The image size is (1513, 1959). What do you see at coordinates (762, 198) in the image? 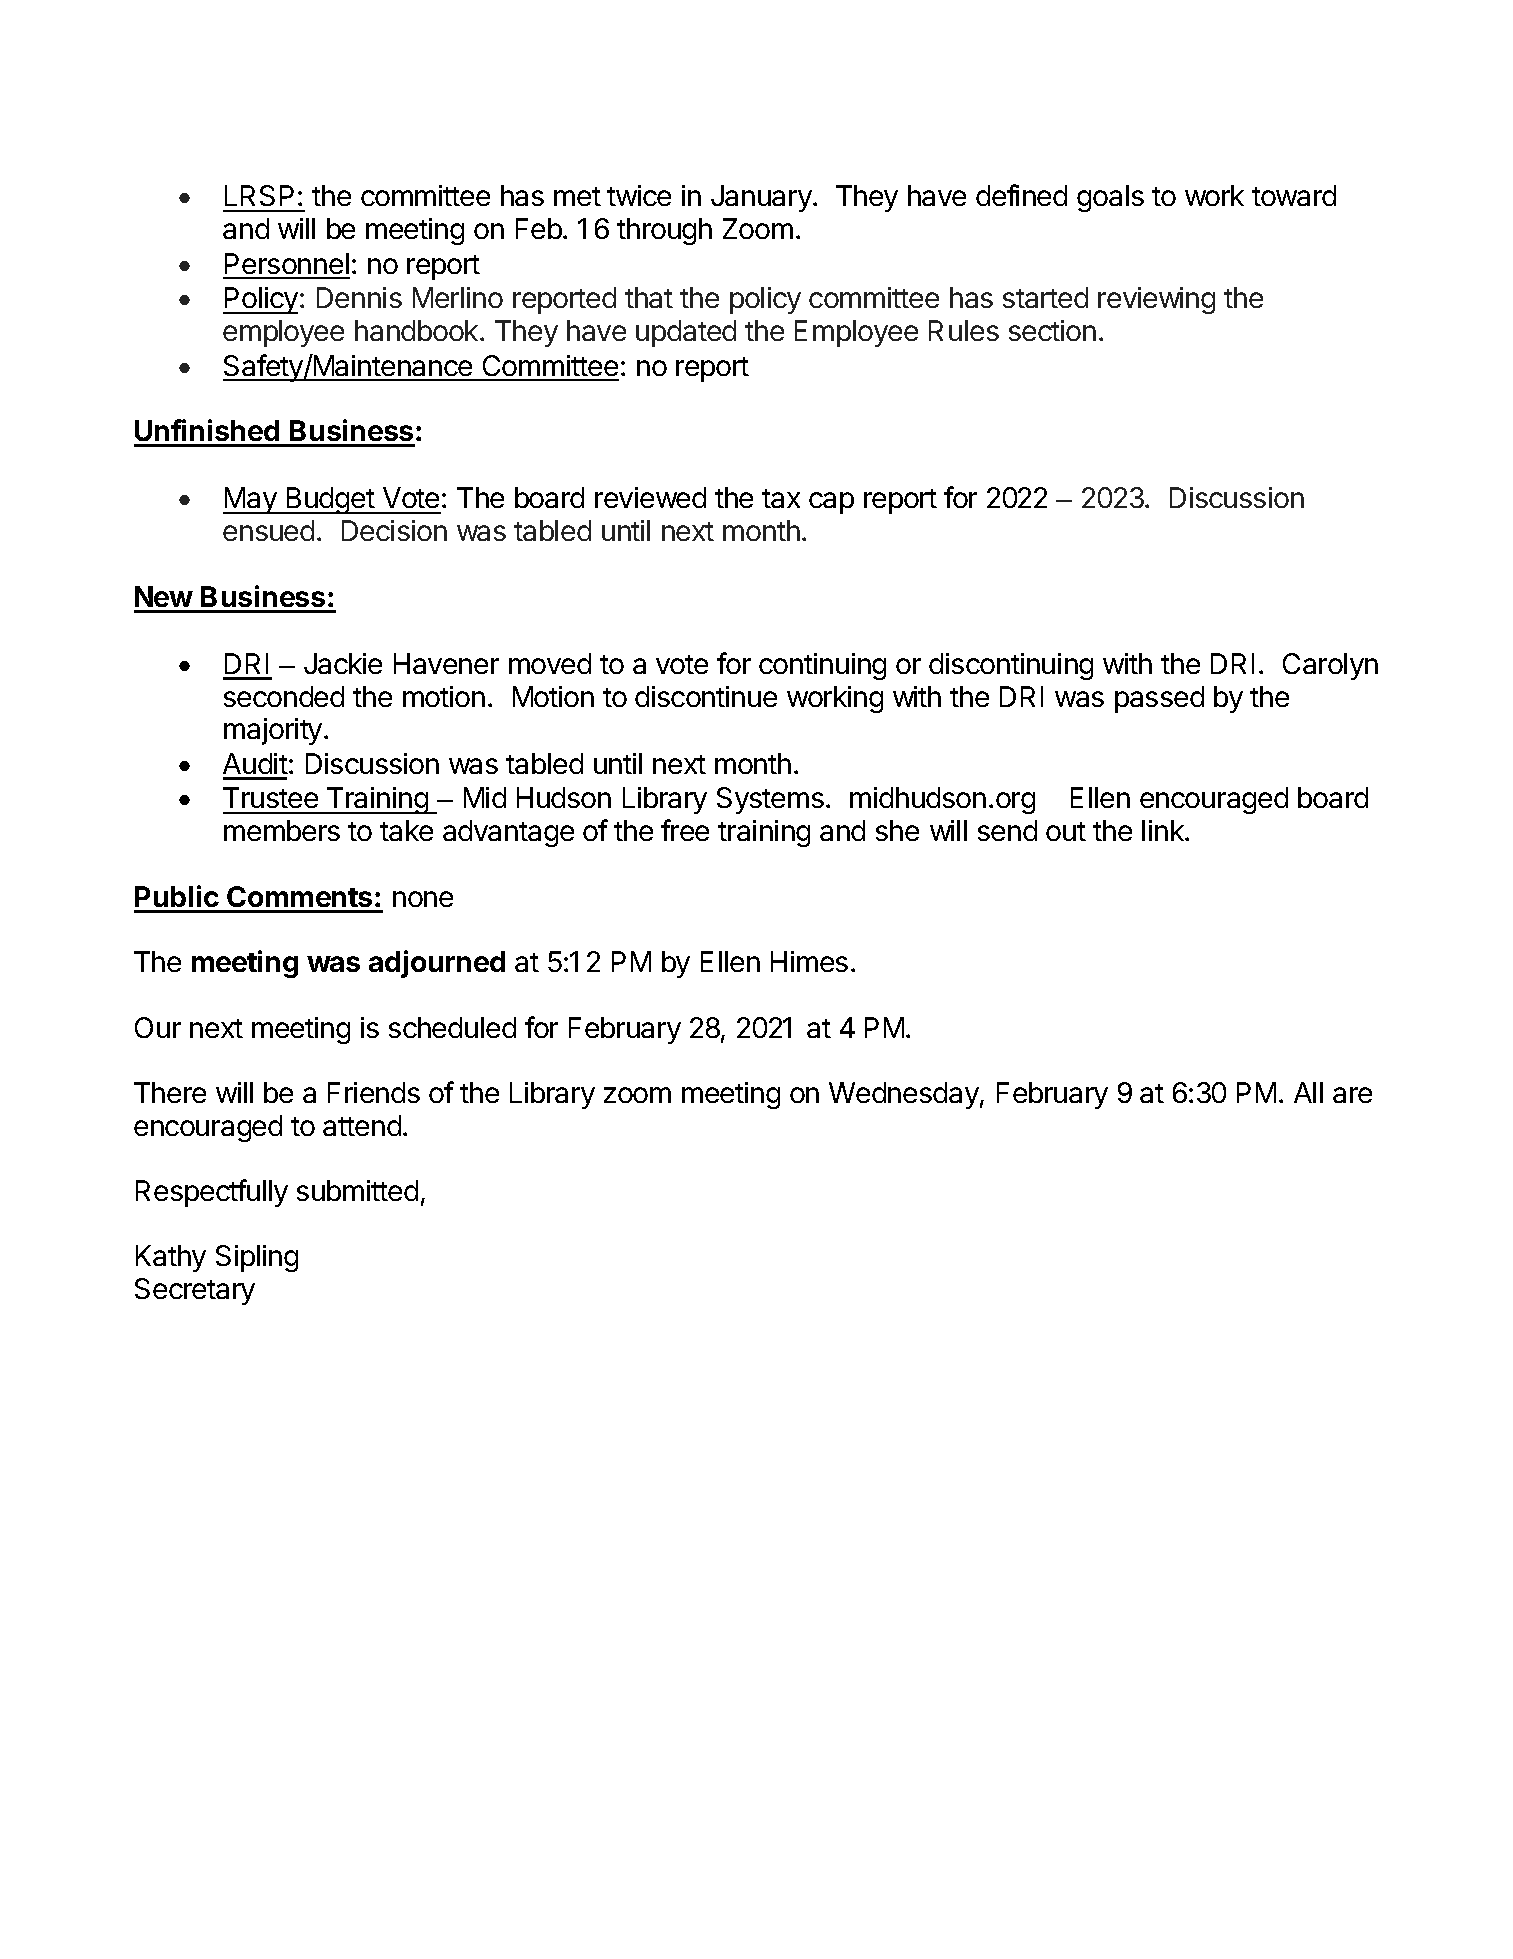
I see `January` at bounding box center [762, 198].
